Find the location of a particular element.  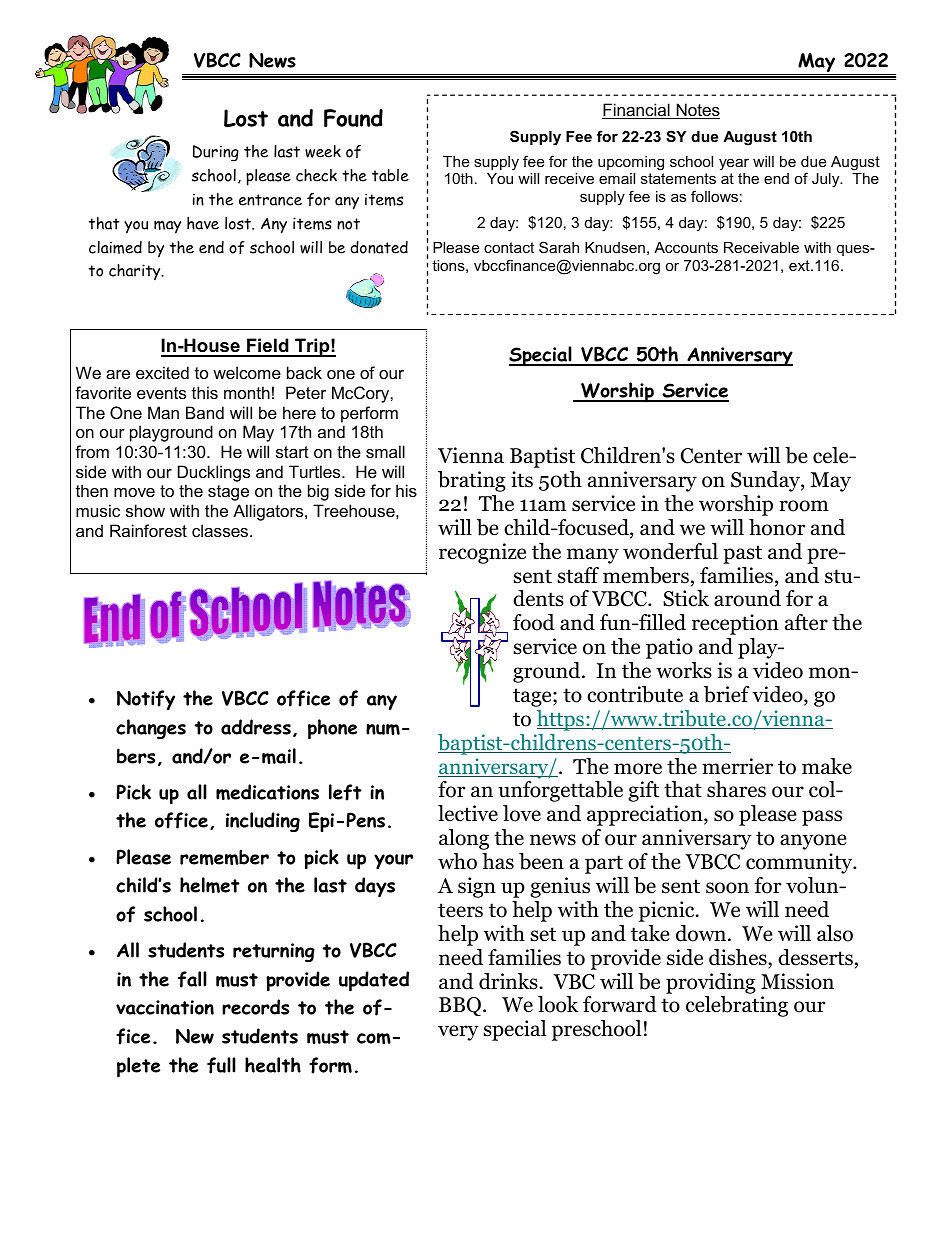

along is located at coordinates (464, 839).
